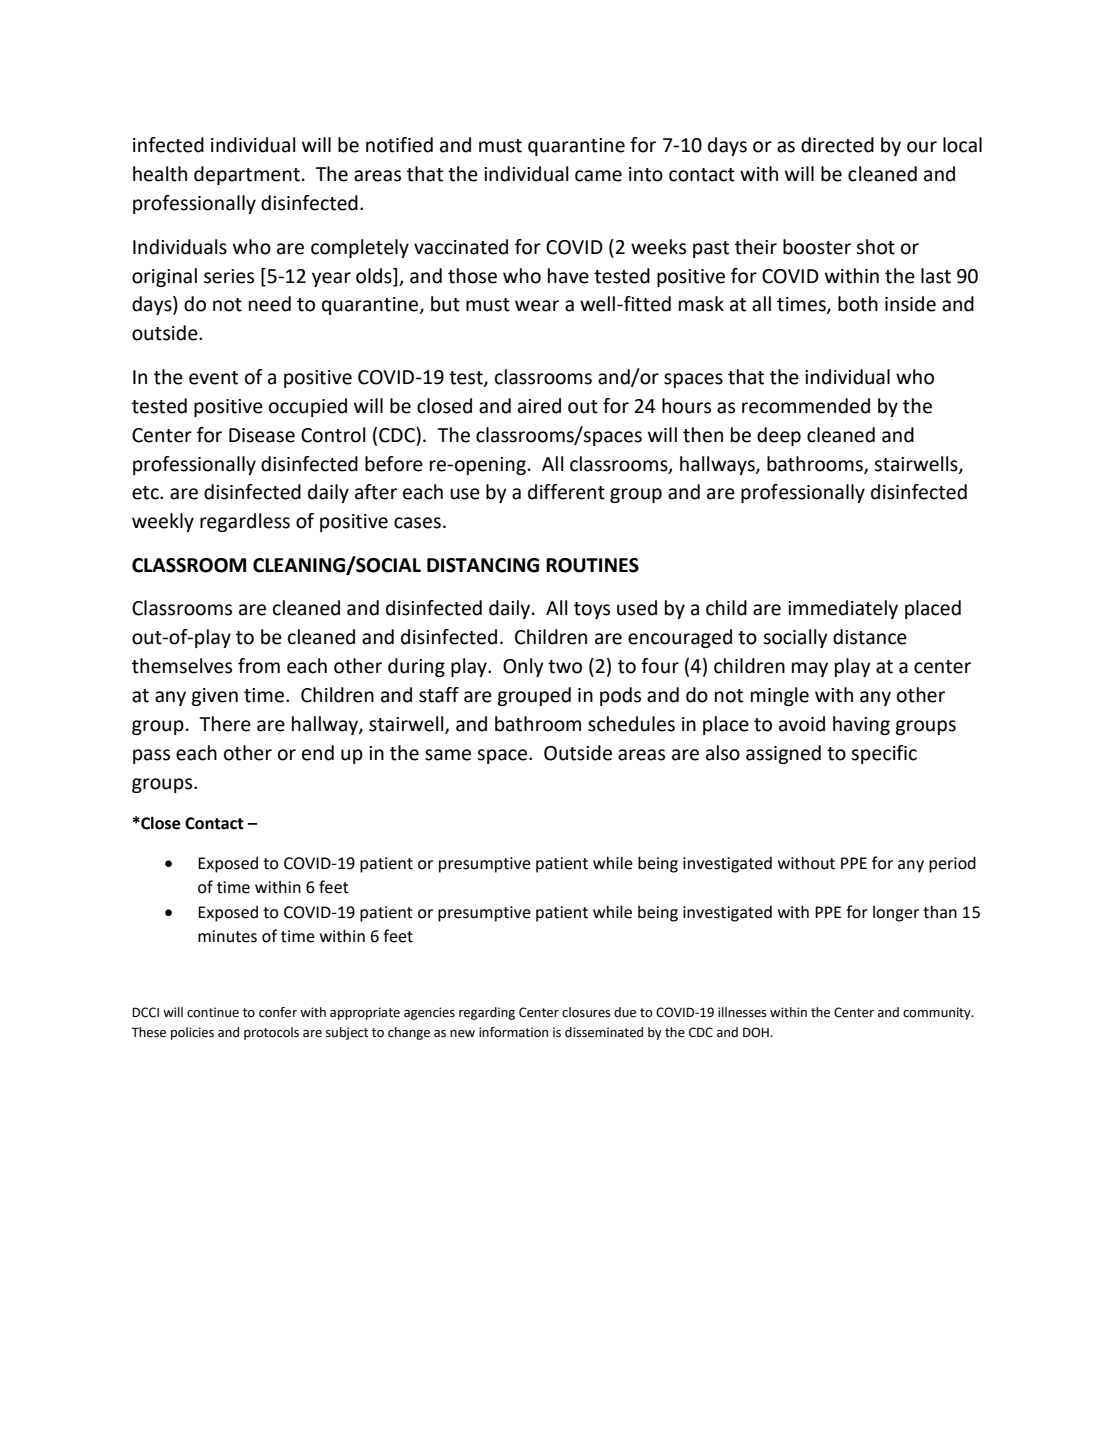 The image size is (1119, 1448). I want to click on regardless, so click(245, 522).
